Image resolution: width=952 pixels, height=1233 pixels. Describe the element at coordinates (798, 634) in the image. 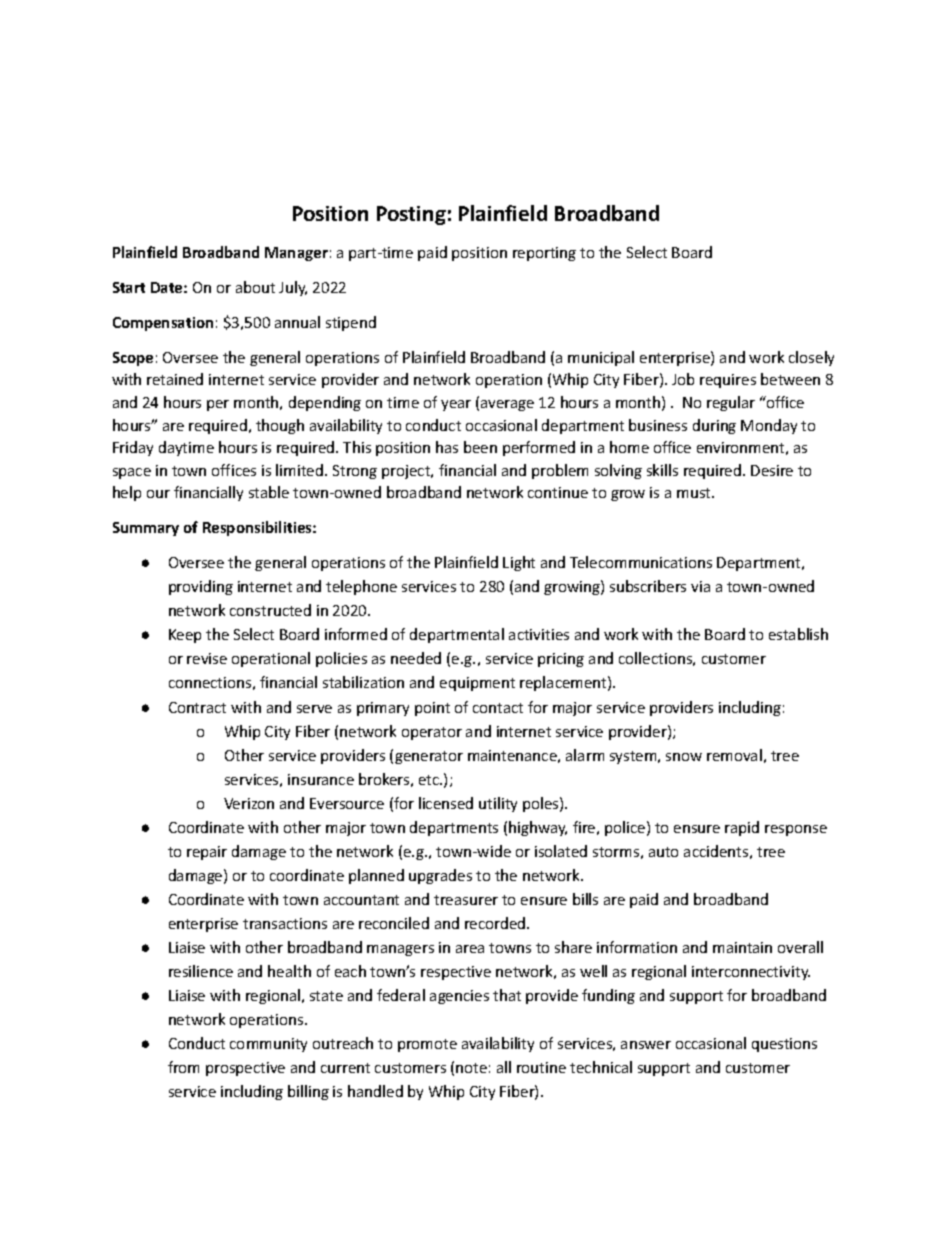

I see `establish` at that location.
